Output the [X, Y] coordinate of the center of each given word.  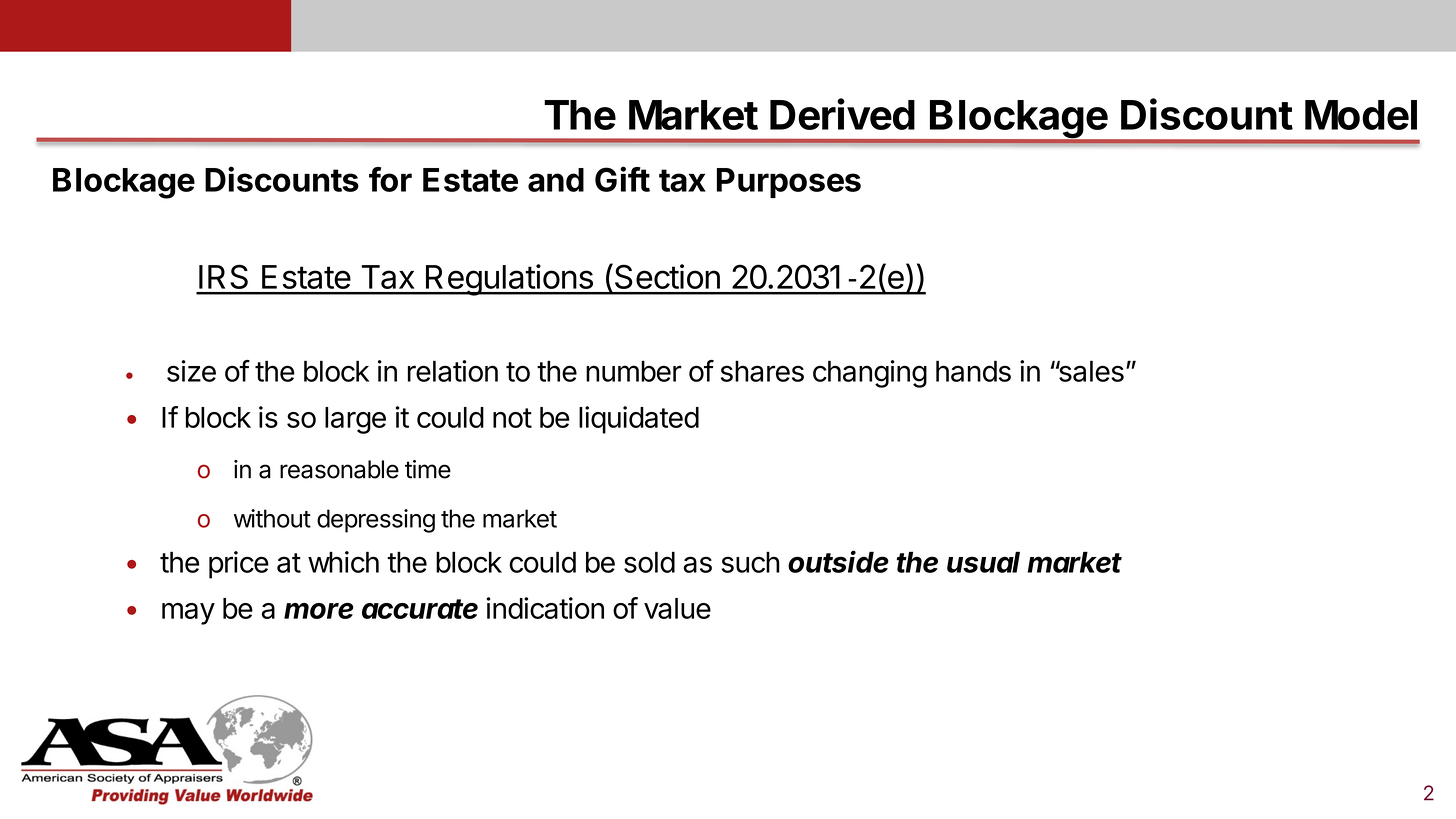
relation [453, 371]
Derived [842, 114]
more [319, 611]
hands [973, 371]
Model [1361, 115]
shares [762, 371]
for [390, 179]
